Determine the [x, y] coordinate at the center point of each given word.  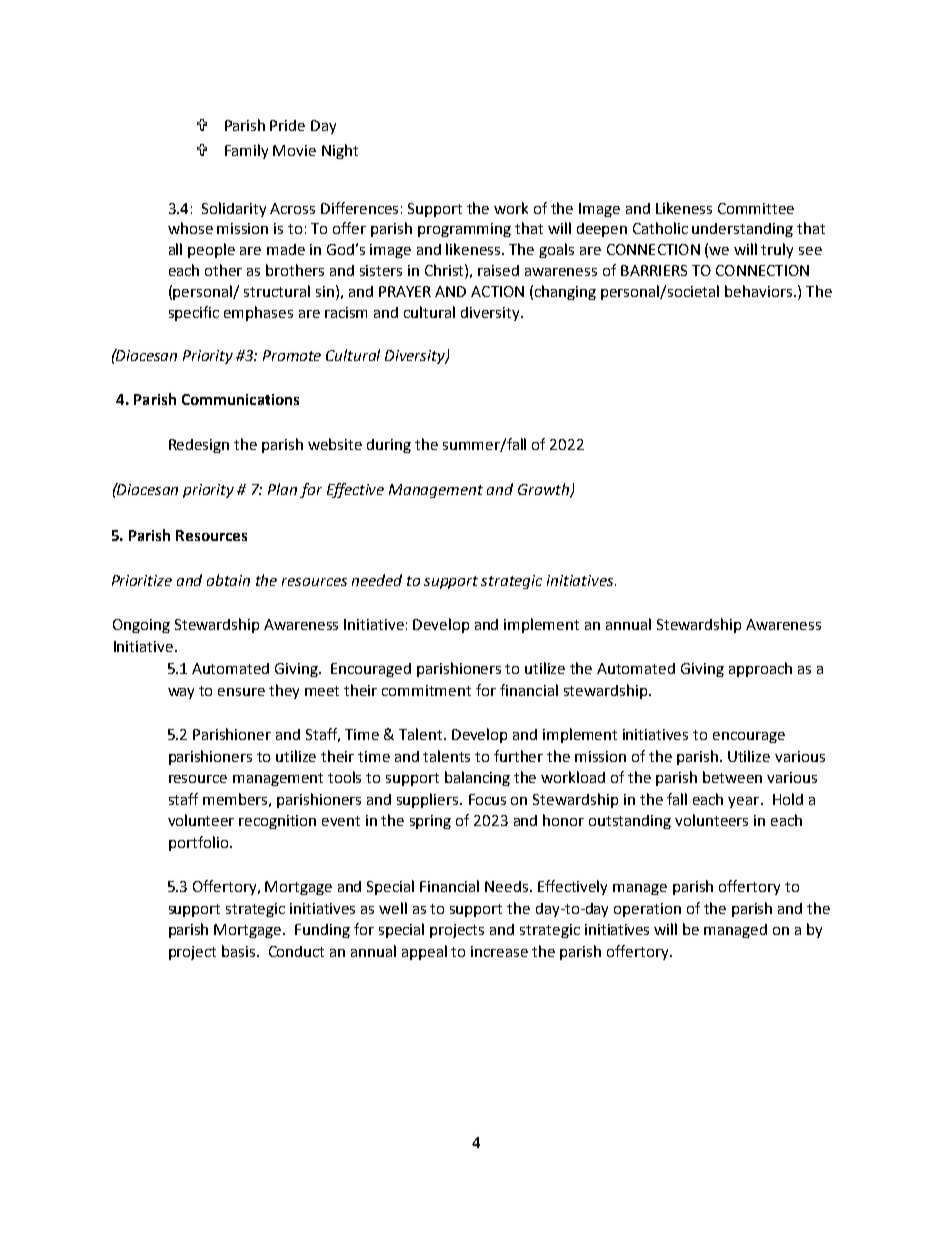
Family [246, 151]
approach [760, 669]
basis [240, 951]
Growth [544, 490]
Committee [756, 208]
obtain [228, 580]
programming [464, 230]
